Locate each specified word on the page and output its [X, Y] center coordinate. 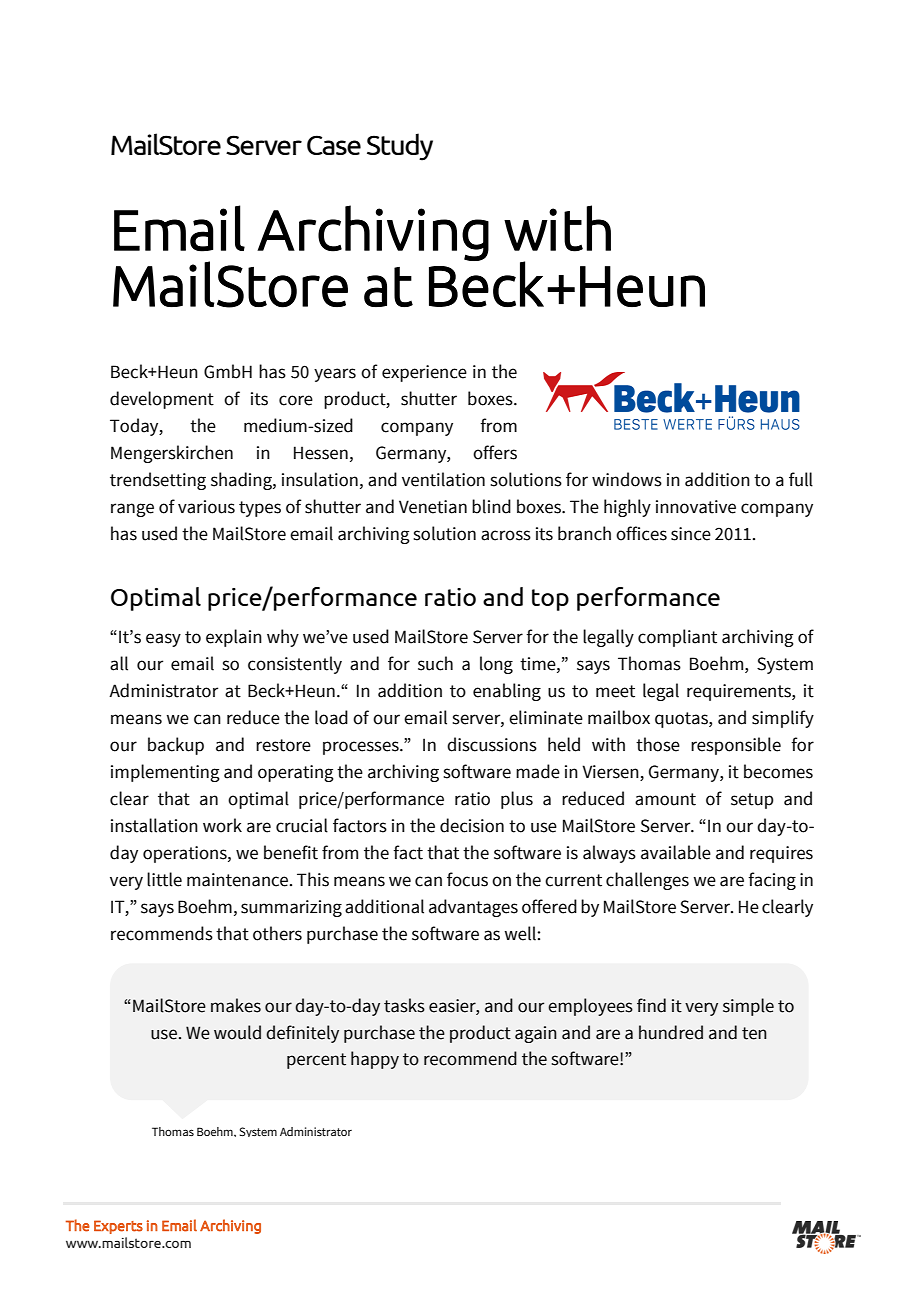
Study [400, 147]
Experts [118, 1227]
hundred [671, 1032]
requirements [740, 692]
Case [334, 145]
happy [375, 1060]
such [435, 663]
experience [424, 373]
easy [163, 640]
